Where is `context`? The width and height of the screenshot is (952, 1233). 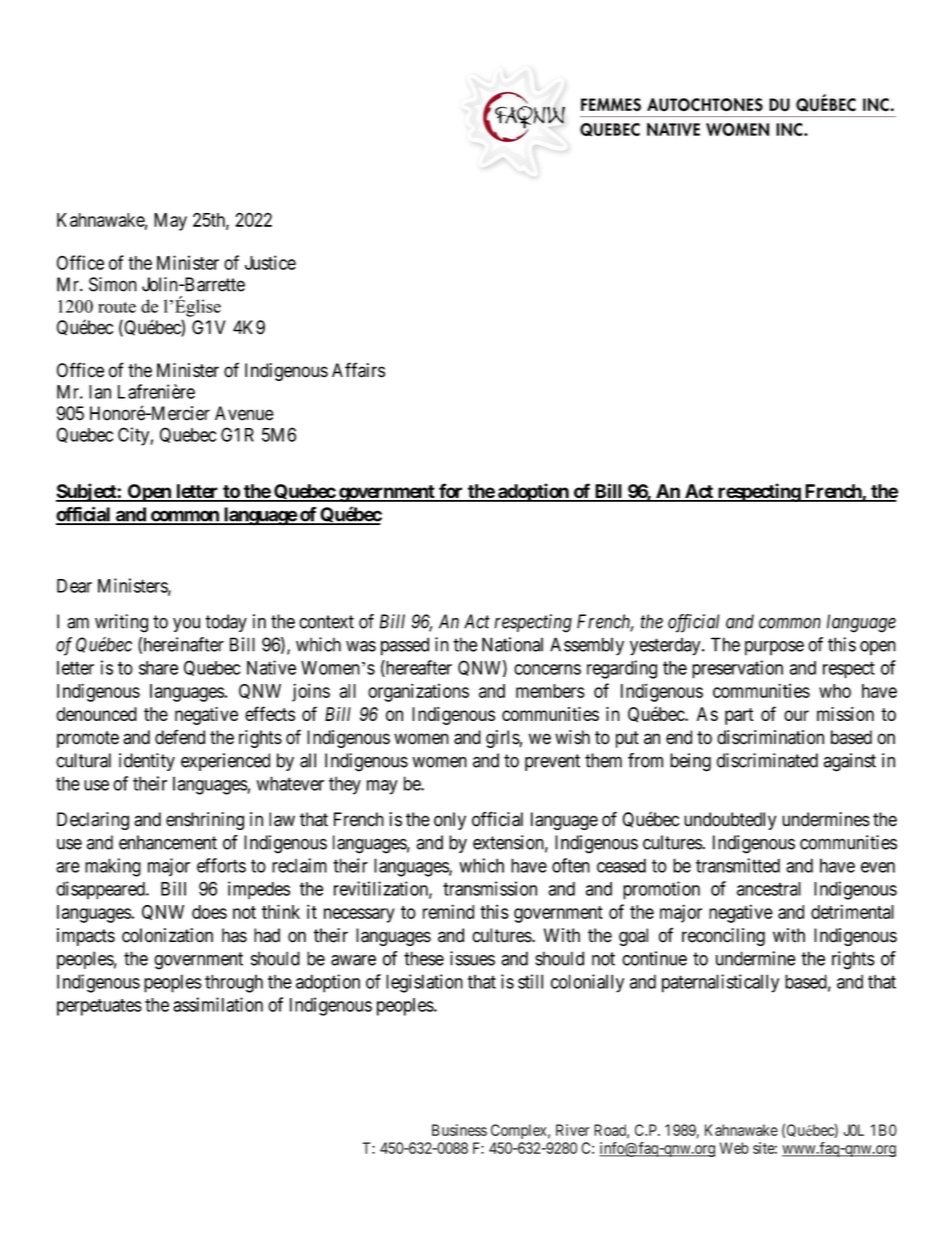 context is located at coordinates (326, 622).
